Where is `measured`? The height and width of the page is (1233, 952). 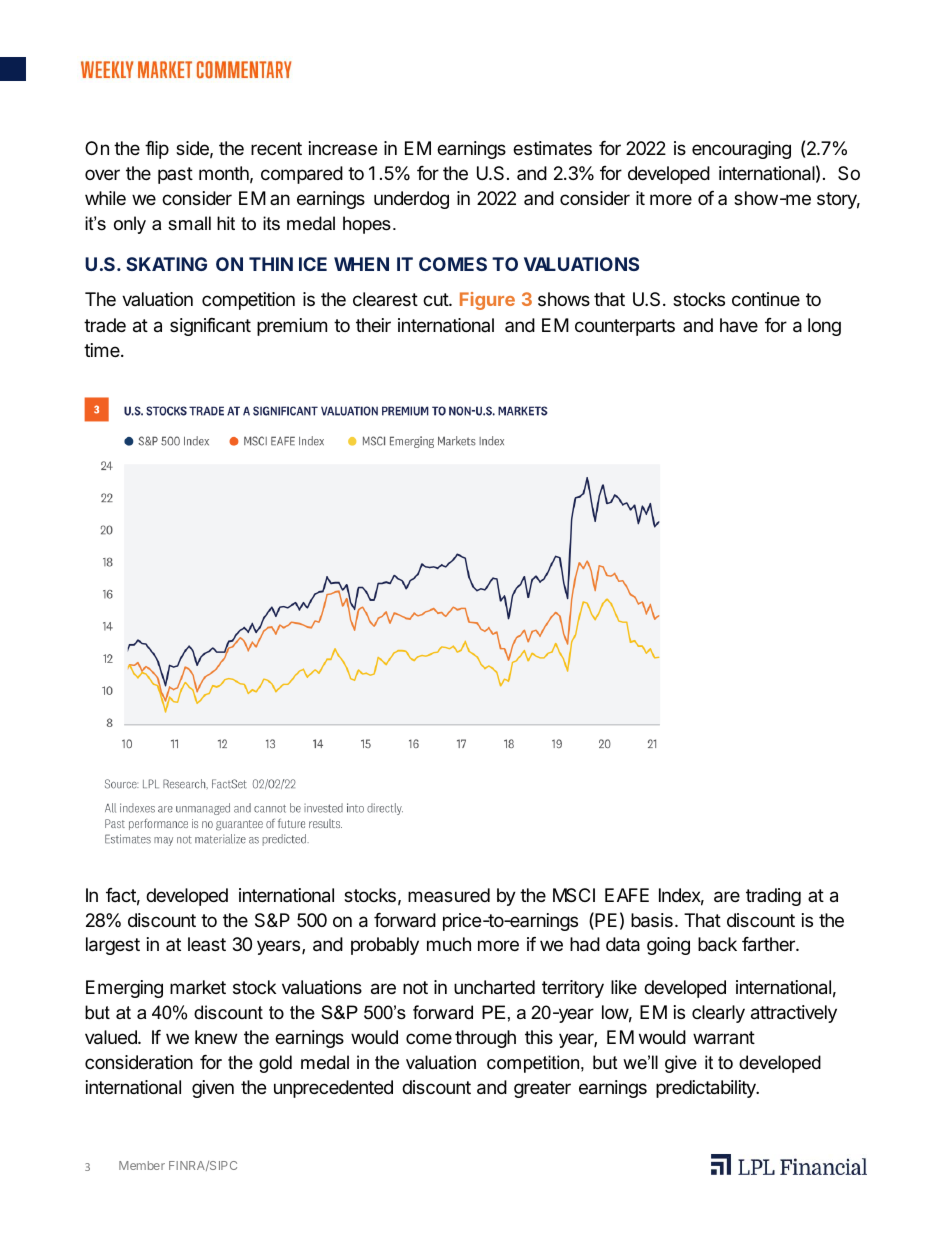 measured is located at coordinates (449, 895).
